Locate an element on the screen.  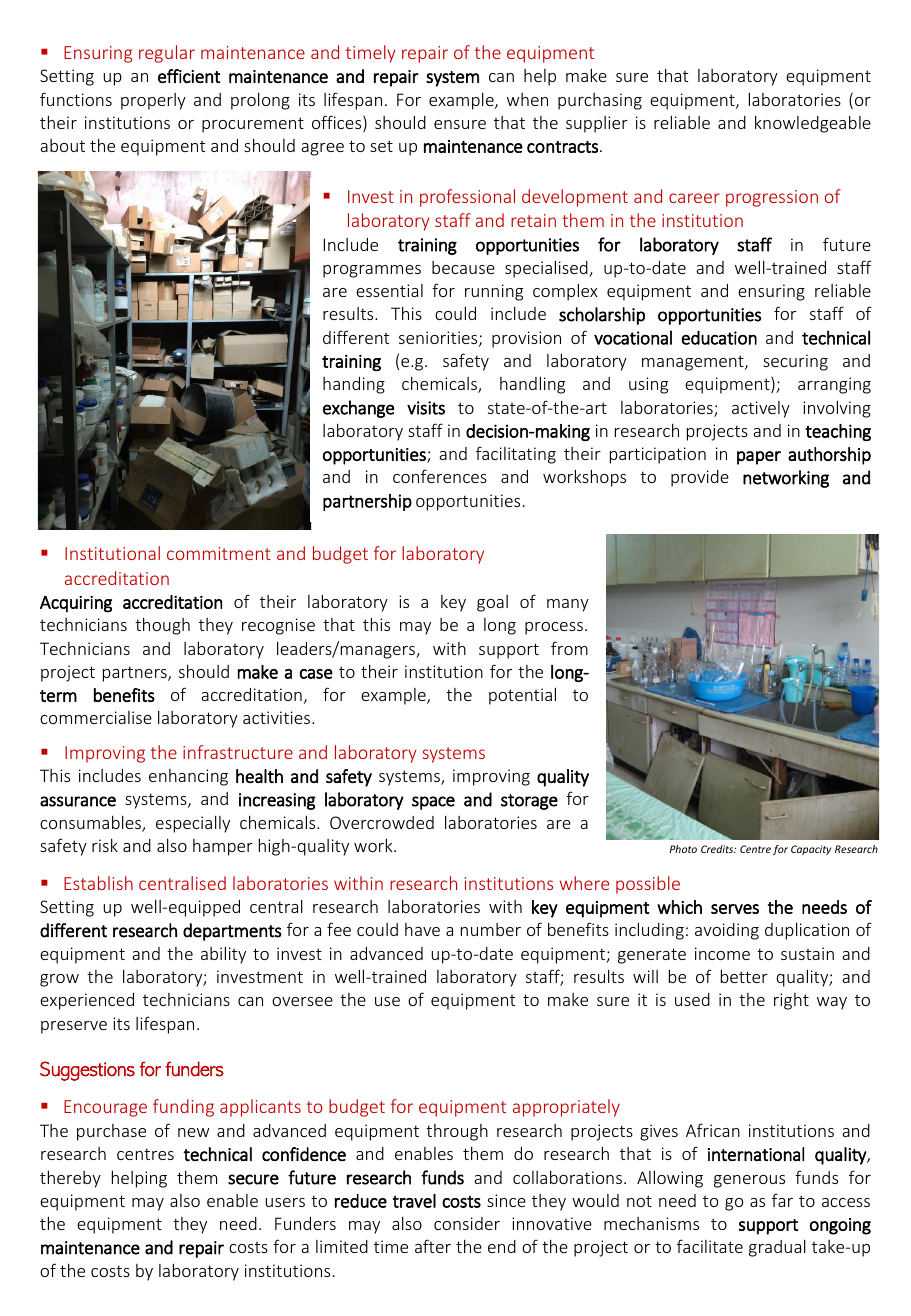
when is located at coordinates (527, 99).
